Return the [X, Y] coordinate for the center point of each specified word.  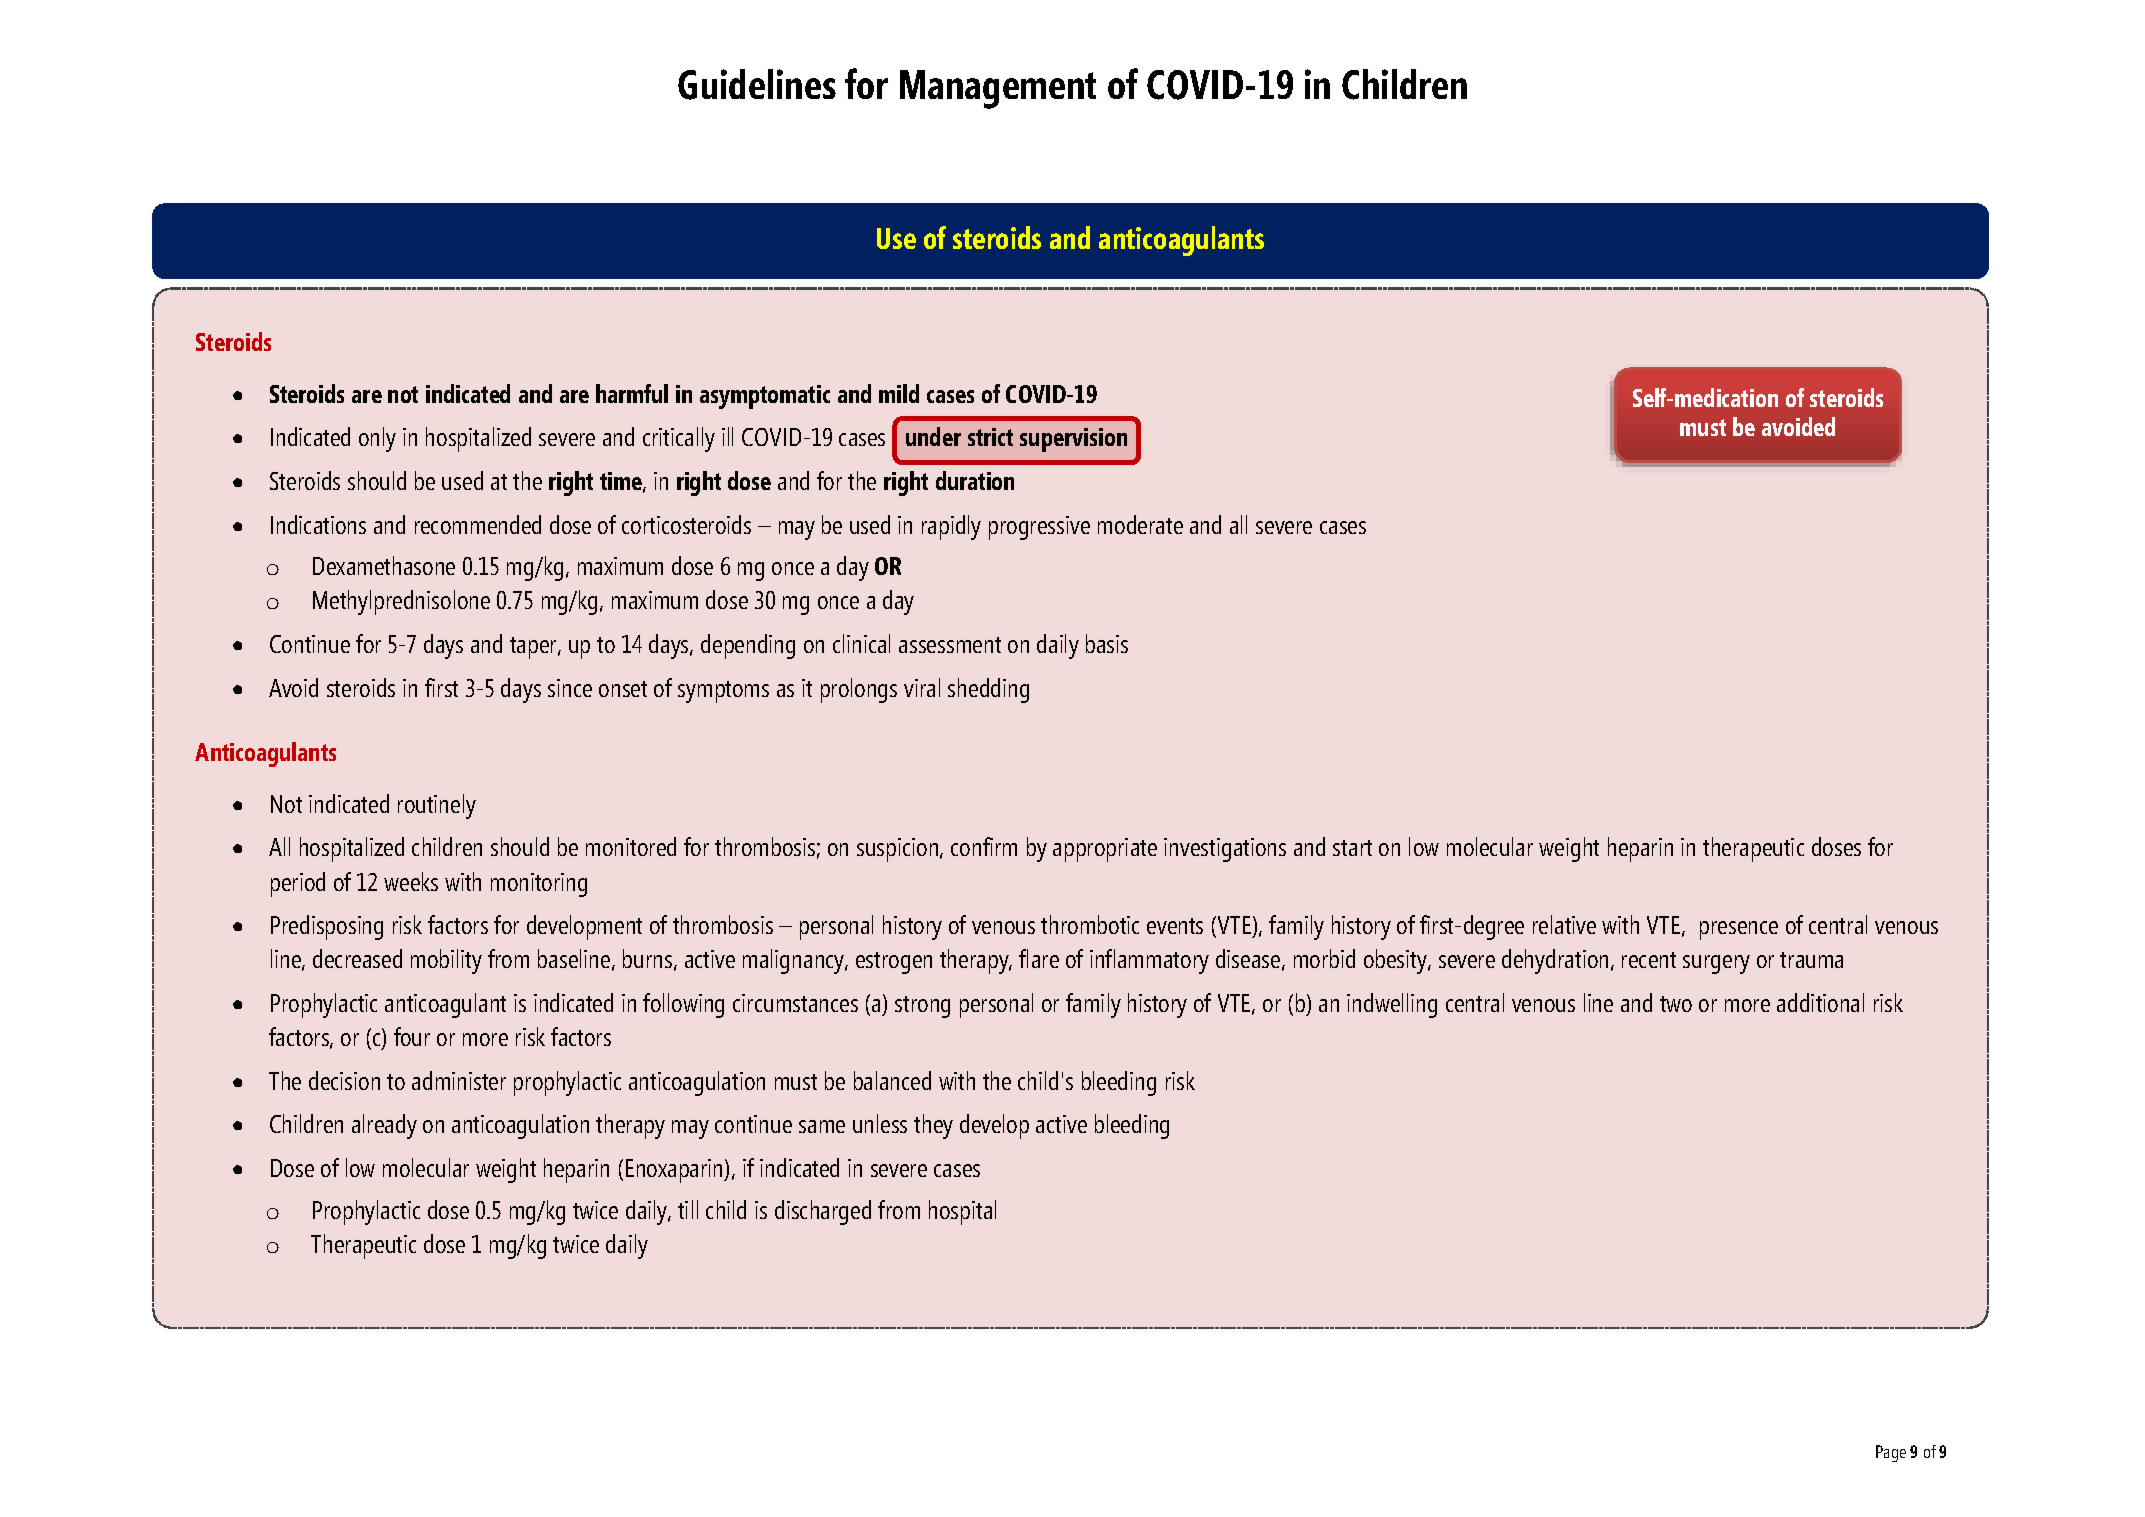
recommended [478, 524]
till [688, 1209]
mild [899, 393]
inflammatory [1149, 961]
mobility [446, 961]
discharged [823, 1212]
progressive [1039, 528]
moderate [1140, 524]
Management [998, 89]
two [1676, 1004]
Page [1891, 1453]
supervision [1073, 440]
